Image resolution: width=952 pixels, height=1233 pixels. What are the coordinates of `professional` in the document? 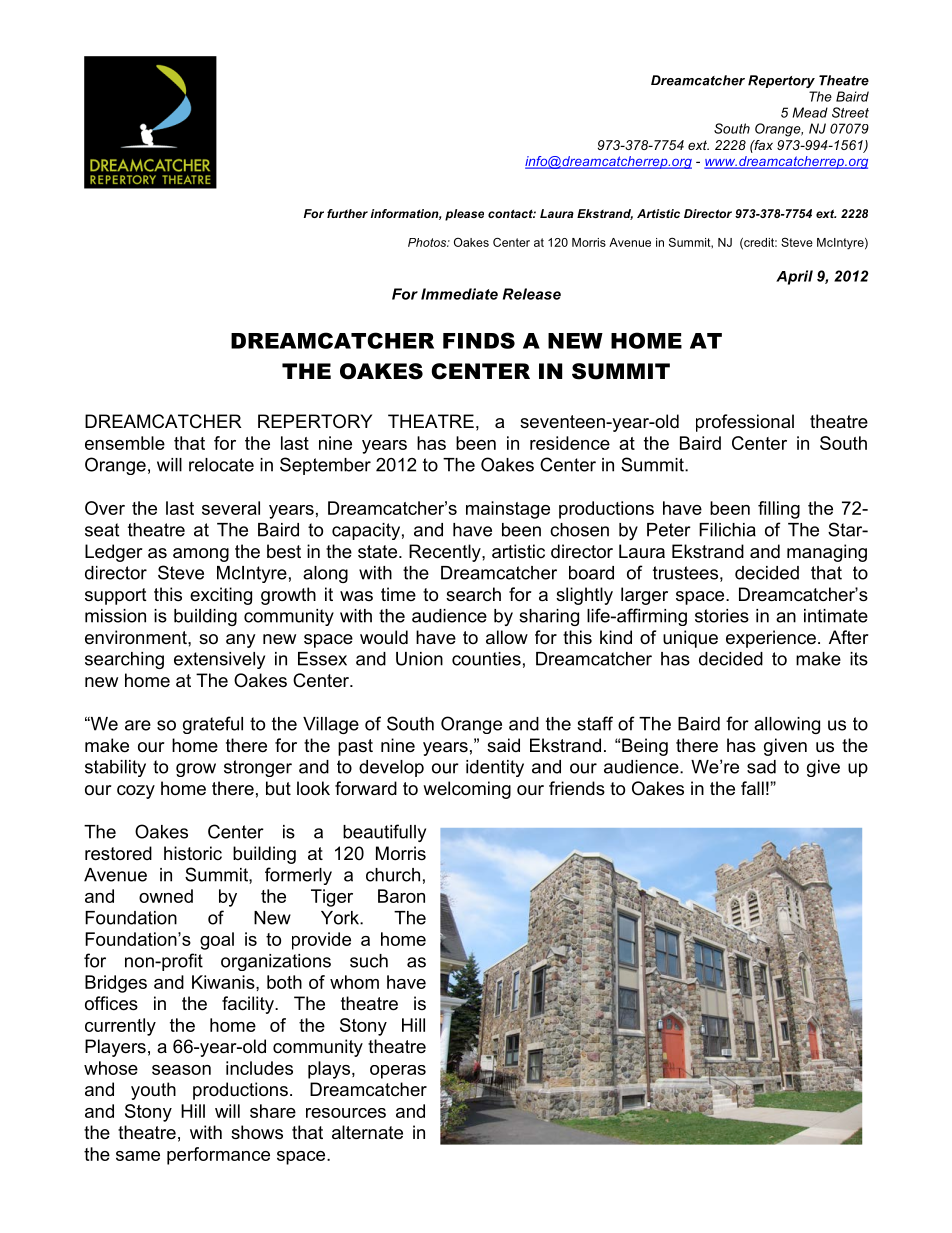 It's located at (745, 423).
